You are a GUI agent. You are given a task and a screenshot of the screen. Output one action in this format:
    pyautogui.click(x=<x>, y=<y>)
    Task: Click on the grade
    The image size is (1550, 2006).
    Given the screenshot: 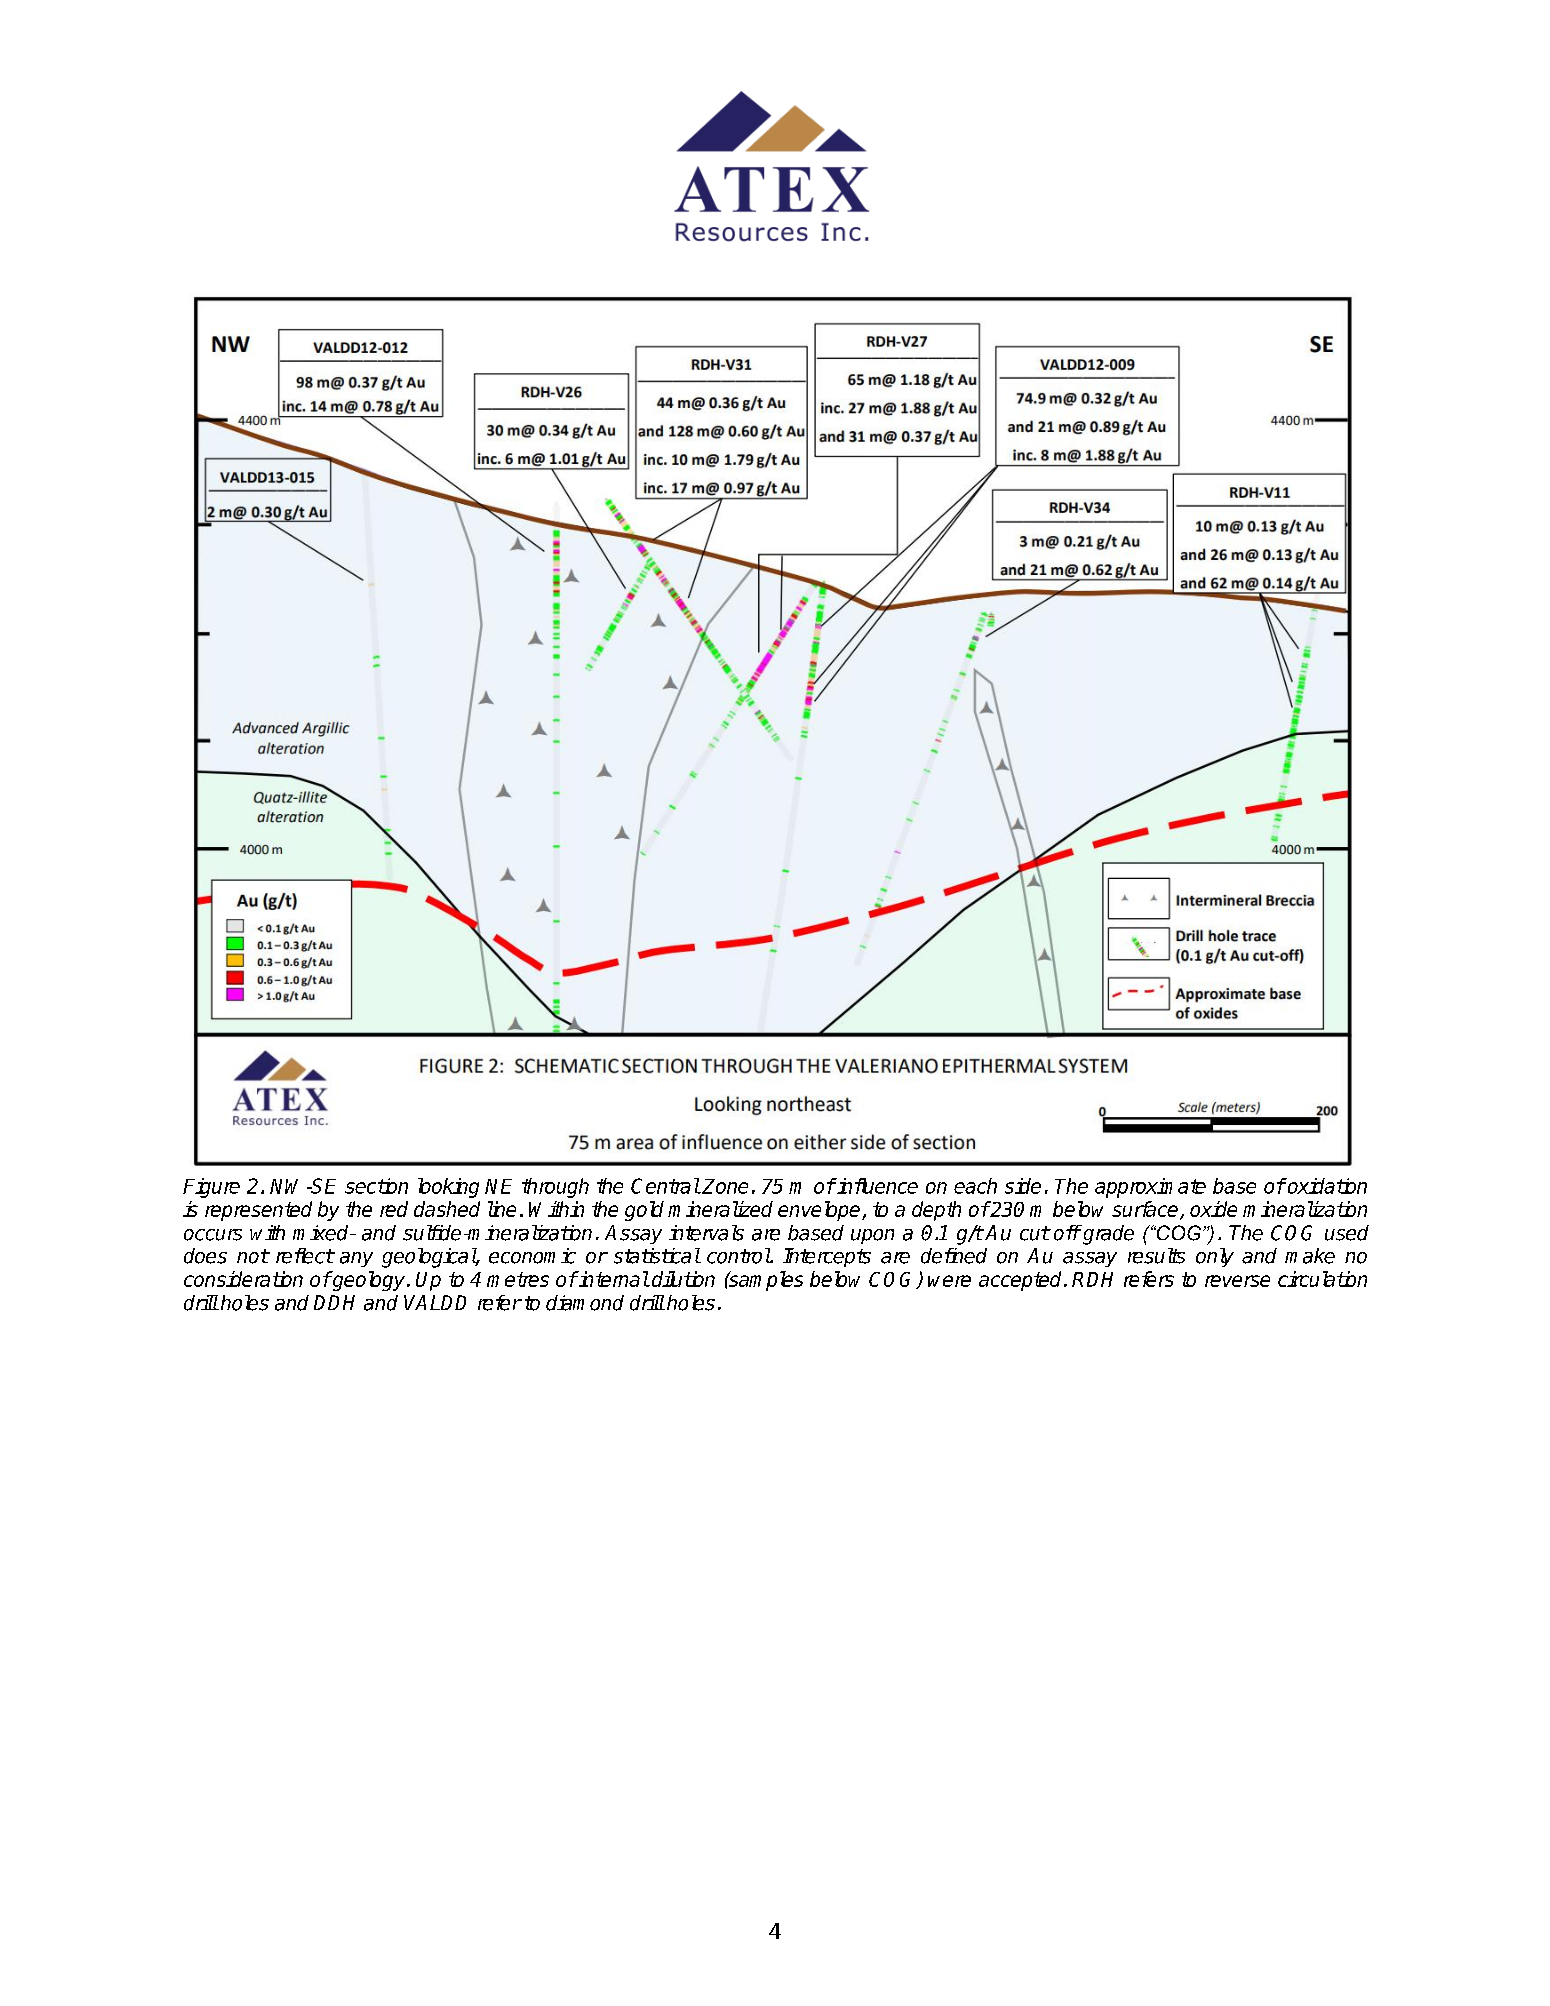 What is the action you would take?
    pyautogui.click(x=1107, y=1235)
